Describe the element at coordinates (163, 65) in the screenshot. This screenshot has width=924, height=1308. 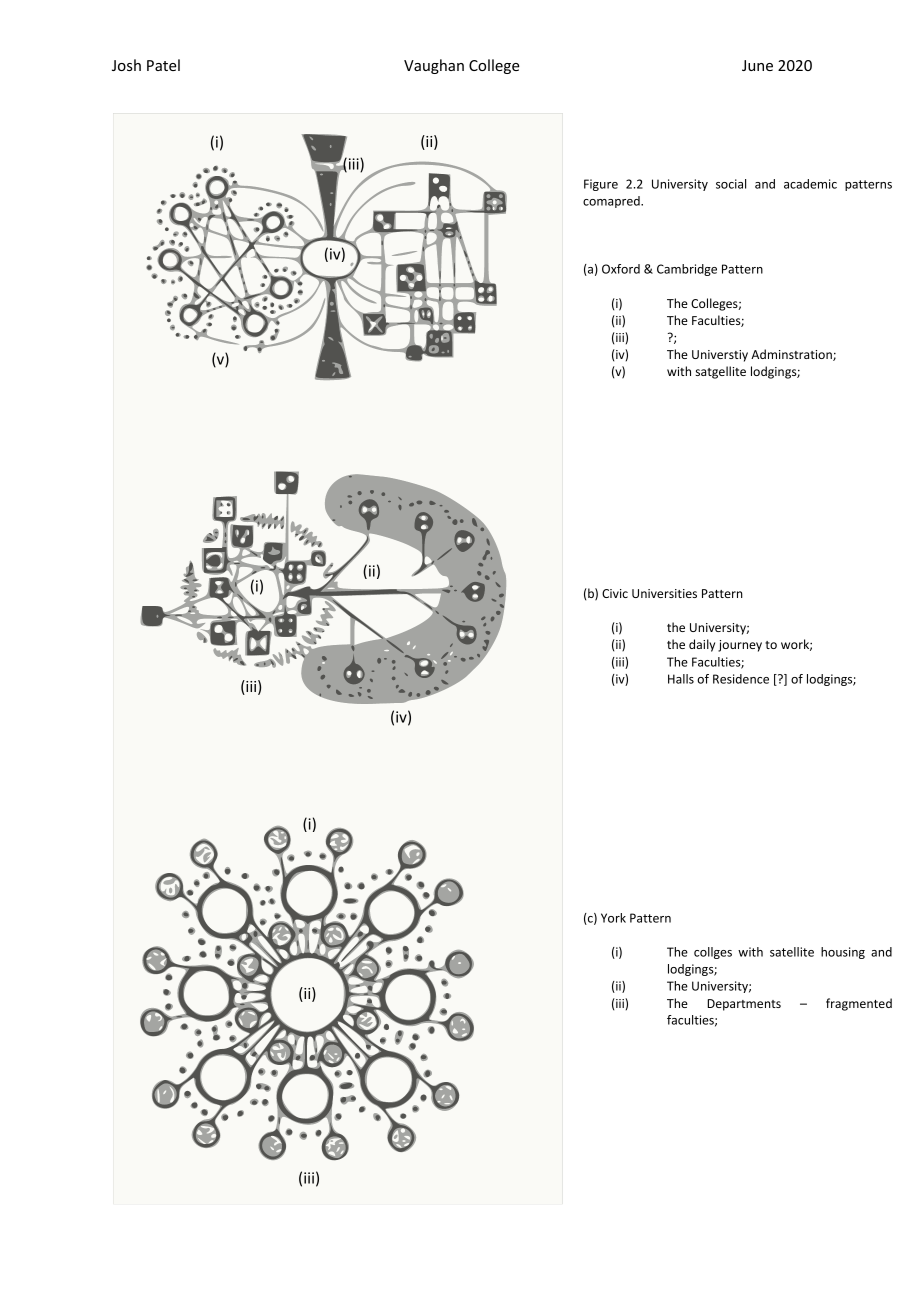
I see `Patel` at that location.
